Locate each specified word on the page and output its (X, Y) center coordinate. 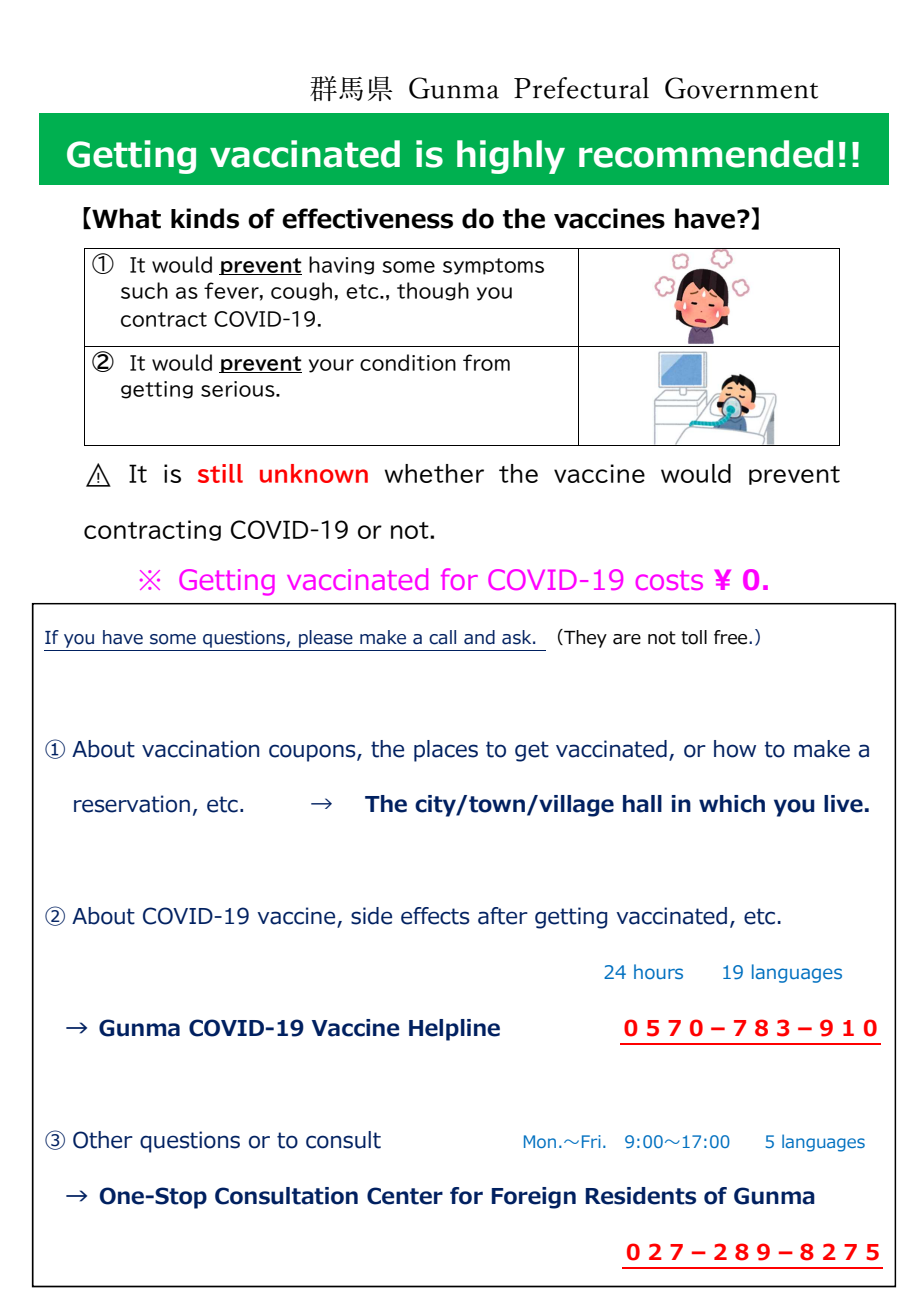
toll (694, 637)
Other (103, 1140)
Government (741, 88)
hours (658, 971)
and (479, 637)
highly (511, 157)
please (326, 639)
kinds (205, 218)
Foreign (534, 1198)
